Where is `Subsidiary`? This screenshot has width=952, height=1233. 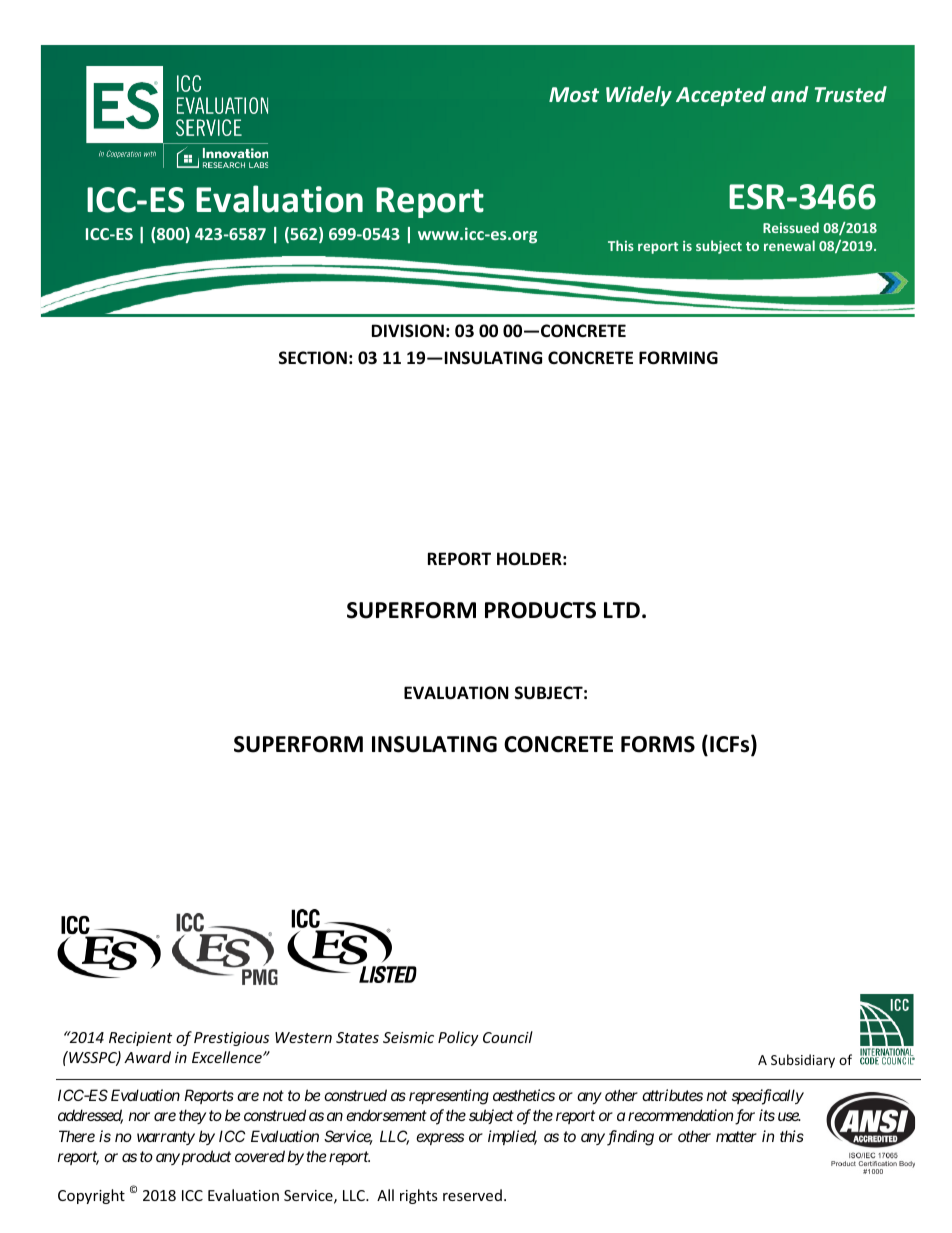 Subsidiary is located at coordinates (803, 1061).
